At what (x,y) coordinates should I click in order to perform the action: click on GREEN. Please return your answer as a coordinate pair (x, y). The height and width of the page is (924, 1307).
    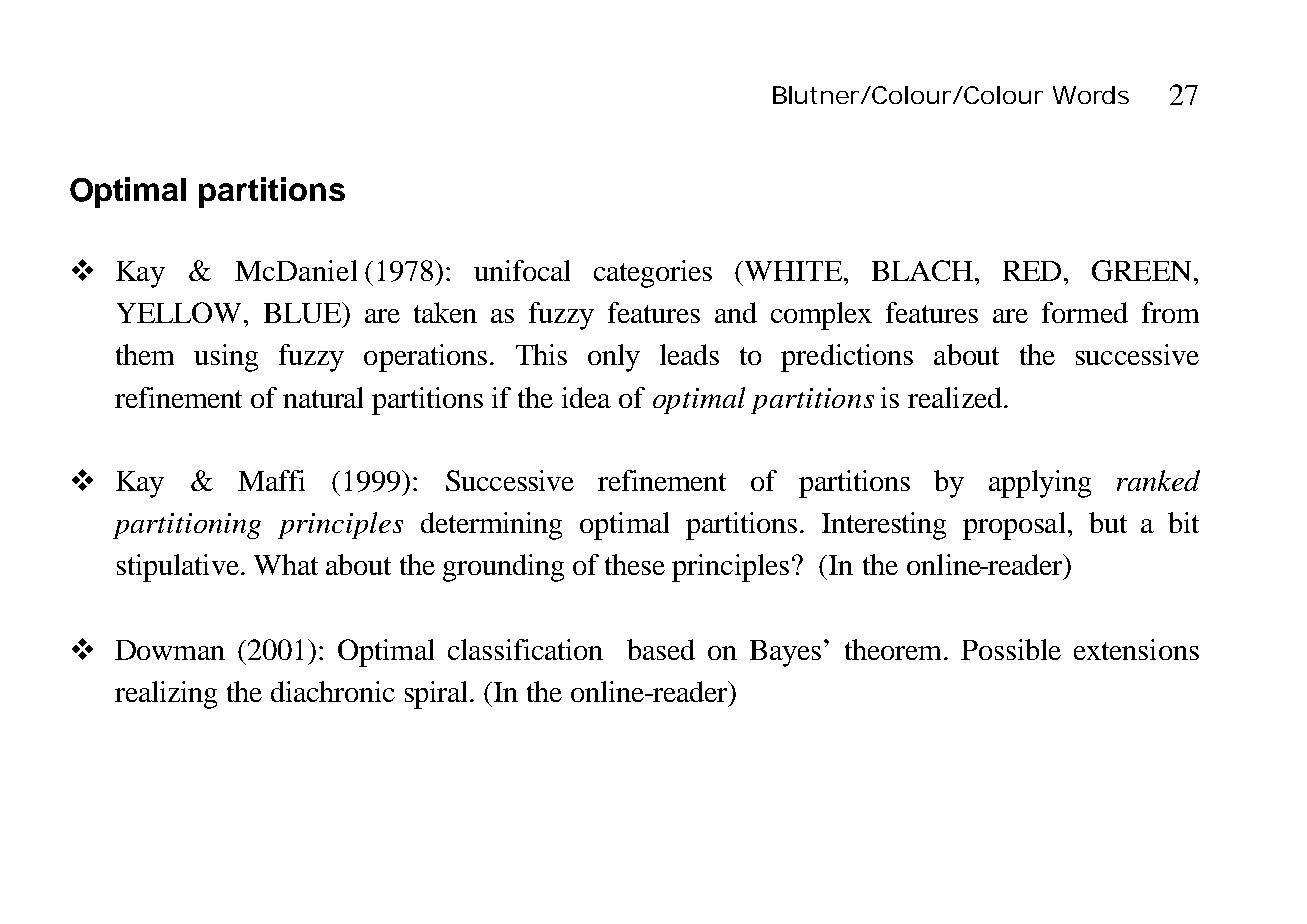
    Looking at the image, I should click on (1141, 270).
